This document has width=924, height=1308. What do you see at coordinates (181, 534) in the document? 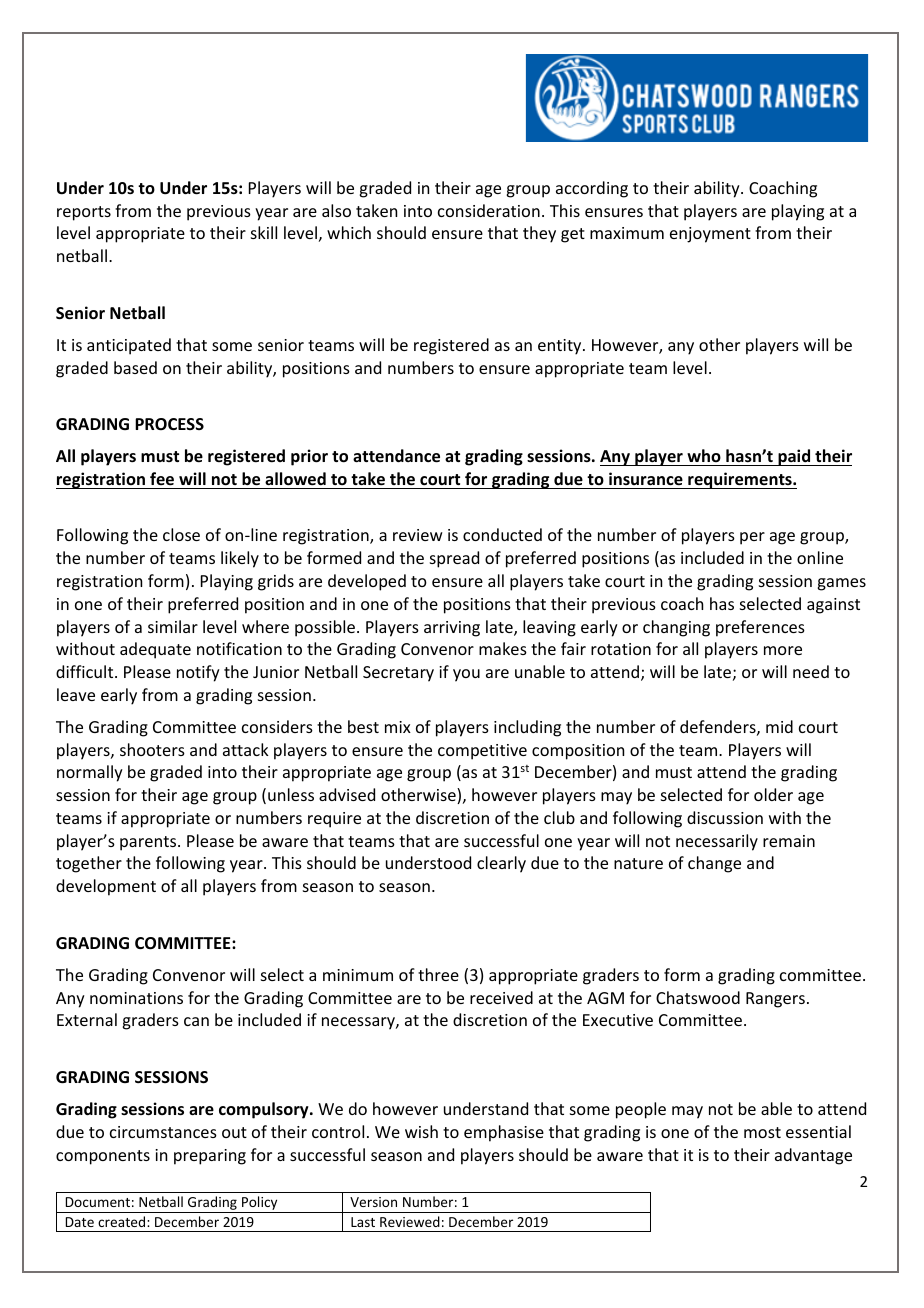
I see `close` at bounding box center [181, 534].
